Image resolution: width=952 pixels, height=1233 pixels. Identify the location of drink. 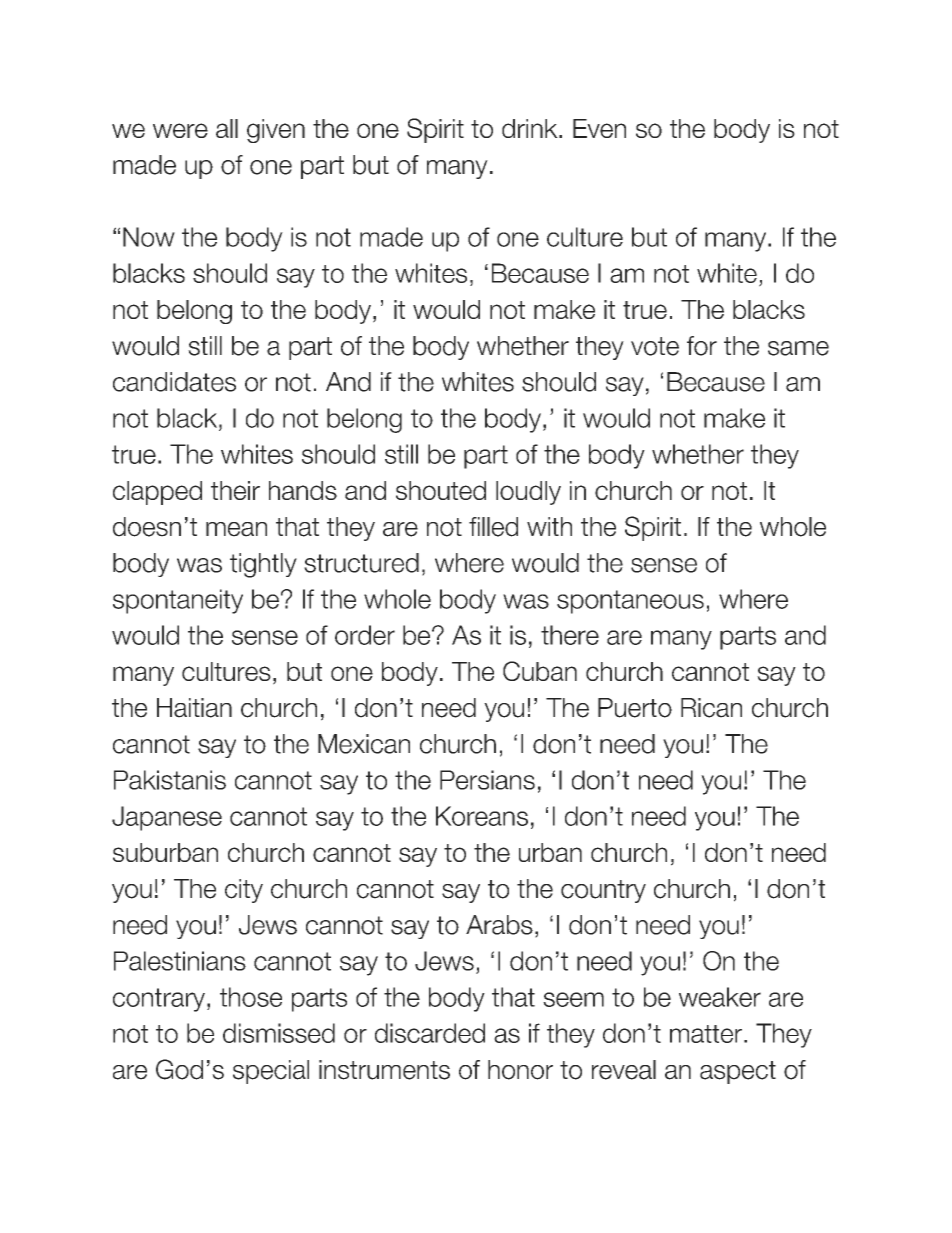
(531, 128).
